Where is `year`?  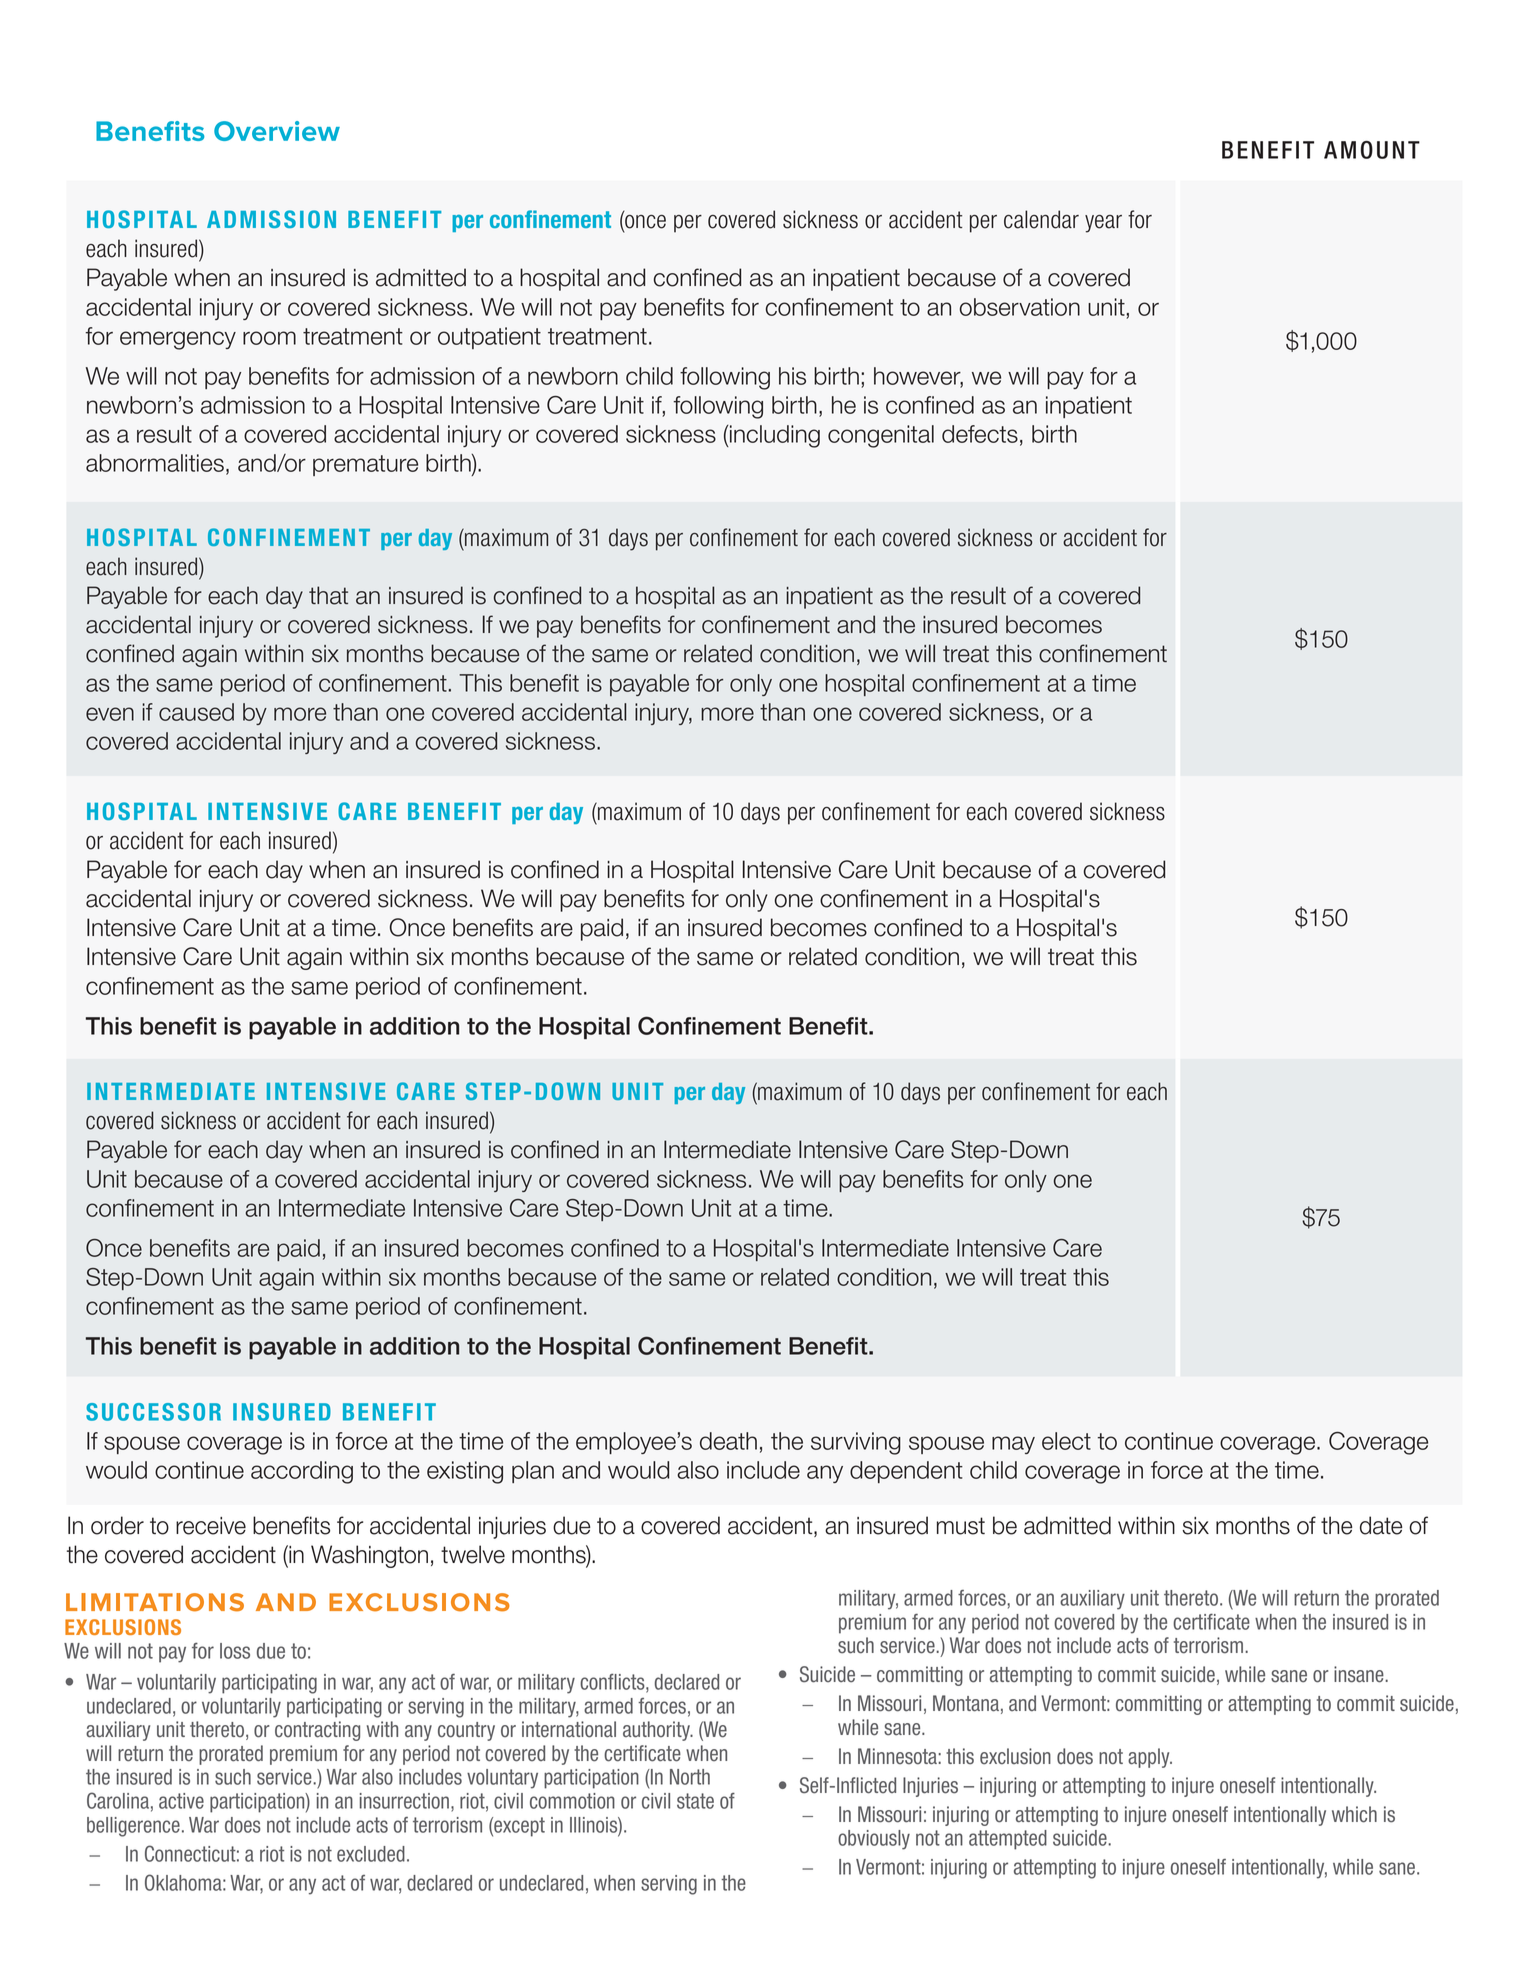 year is located at coordinates (1103, 224).
